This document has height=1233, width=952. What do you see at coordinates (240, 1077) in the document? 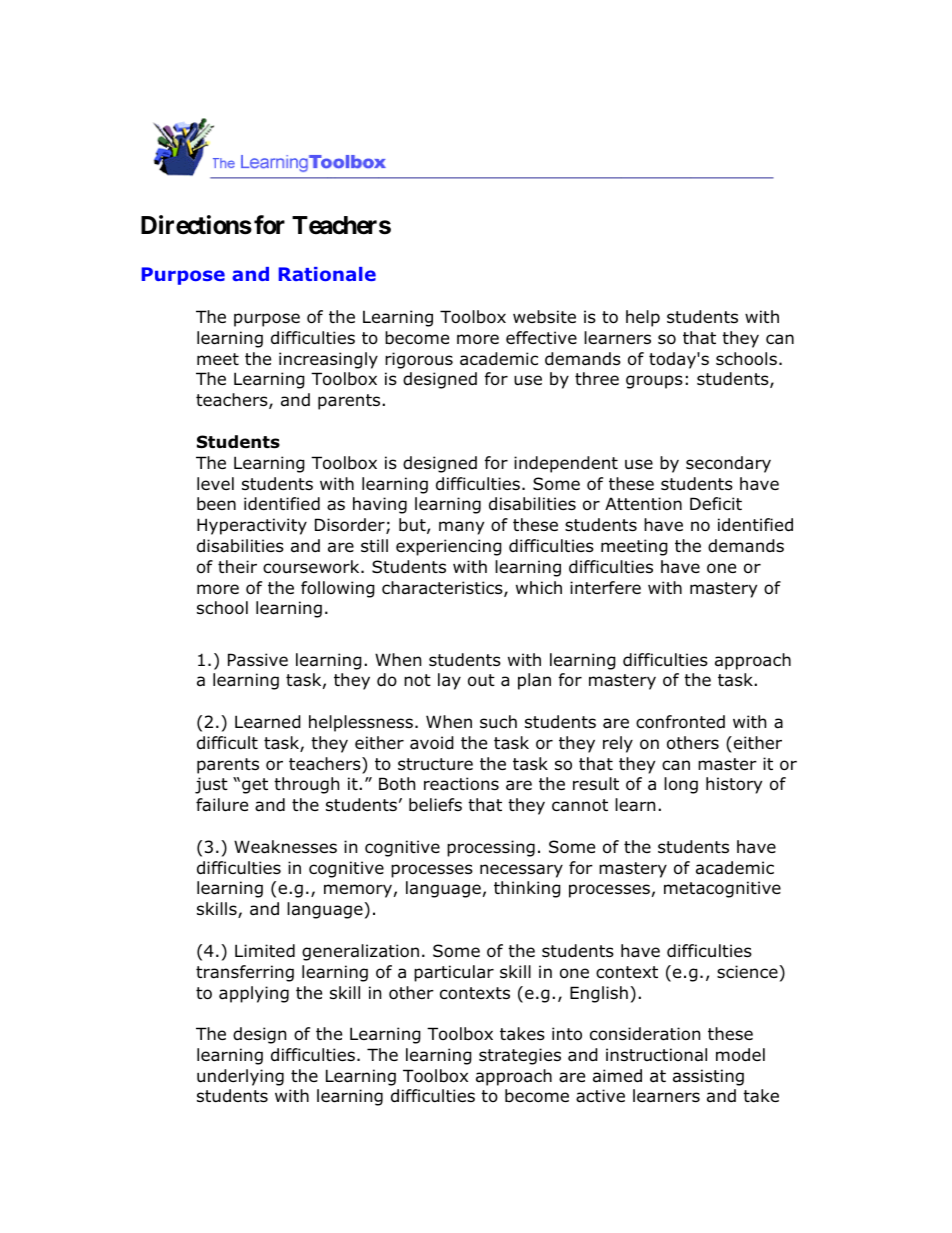
I see `underlying` at bounding box center [240, 1077].
